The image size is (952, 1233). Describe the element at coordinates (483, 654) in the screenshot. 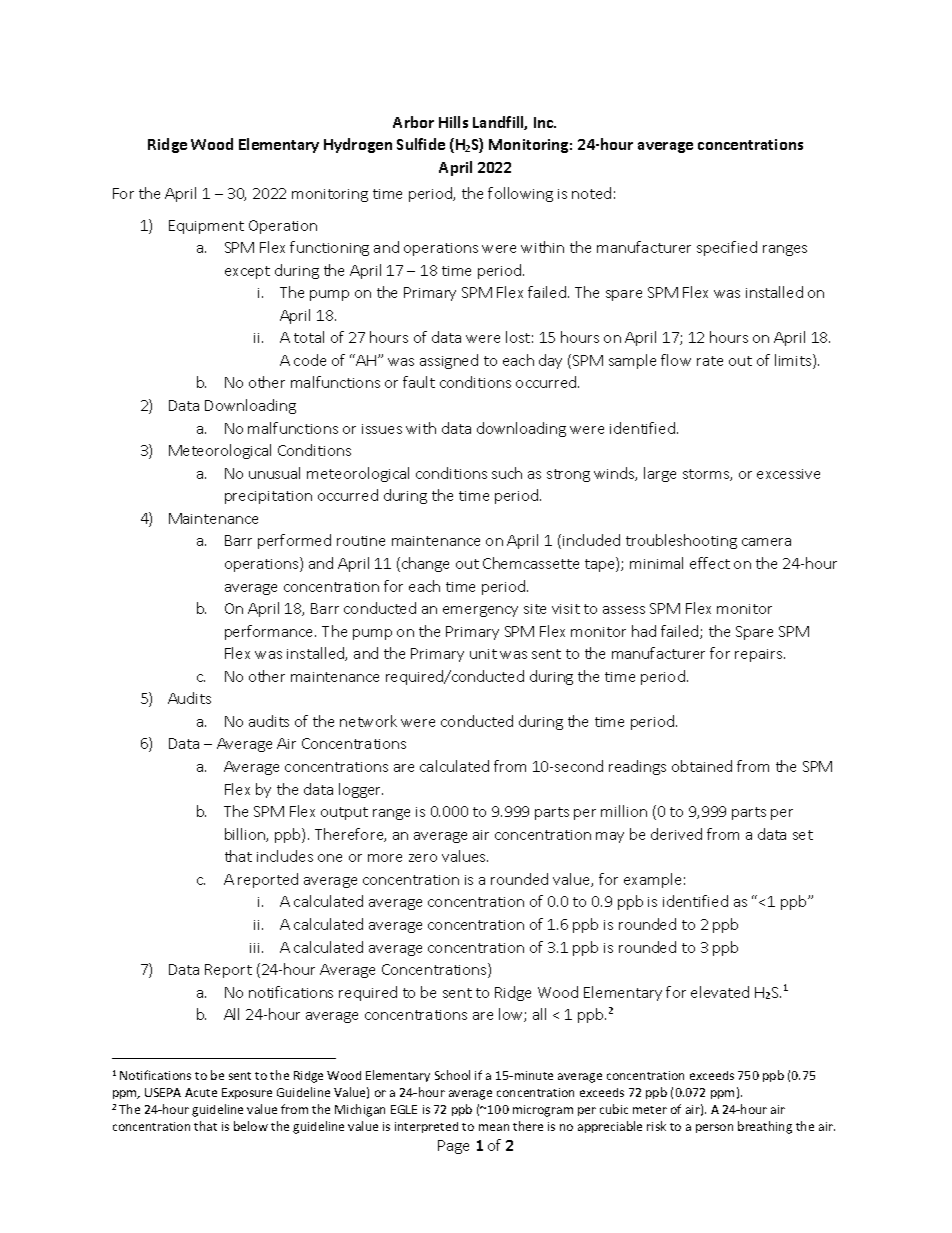

I see `unit` at that location.
